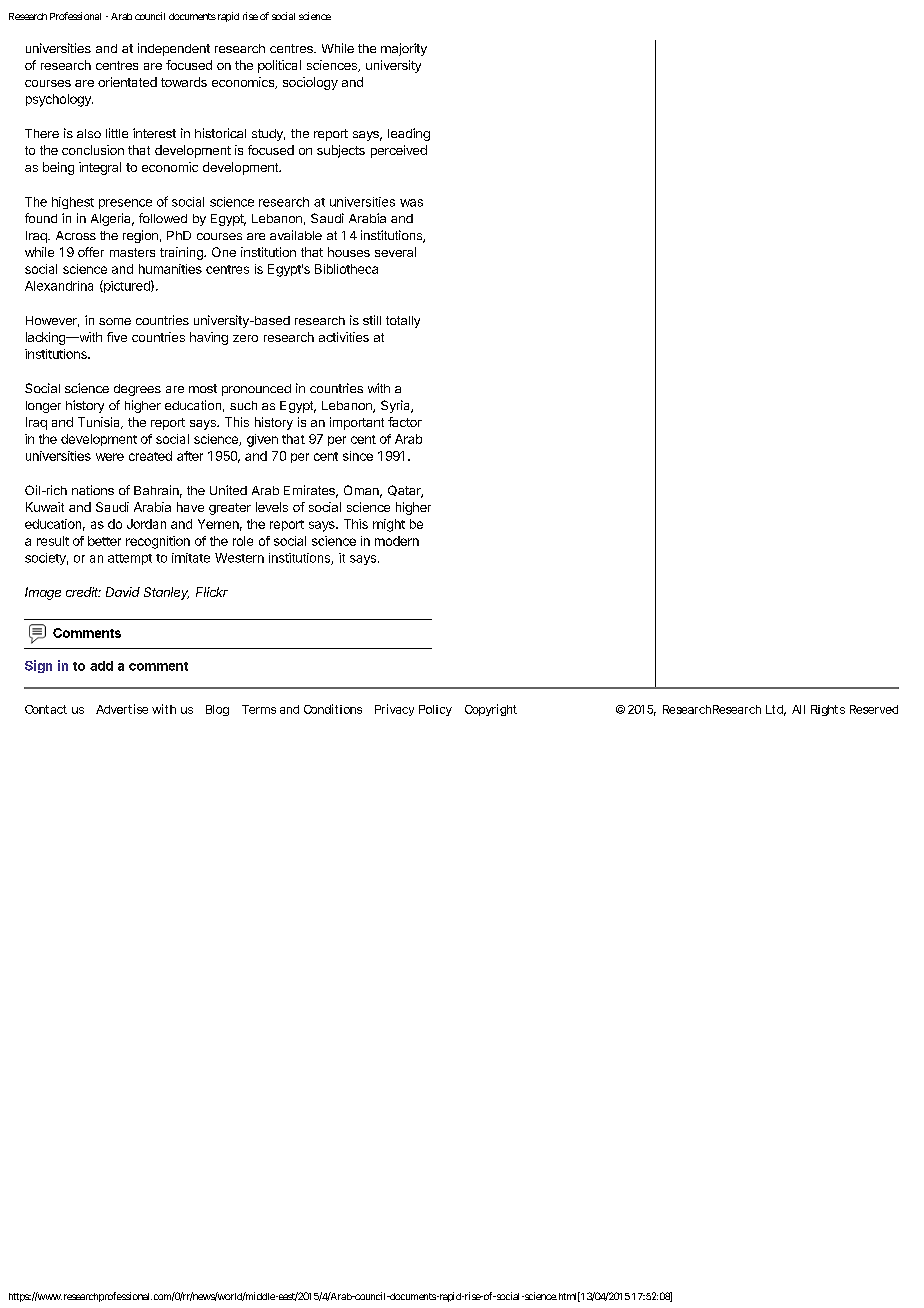 This page has width=924, height=1308. What do you see at coordinates (403, 322) in the page?
I see `totally` at bounding box center [403, 322].
